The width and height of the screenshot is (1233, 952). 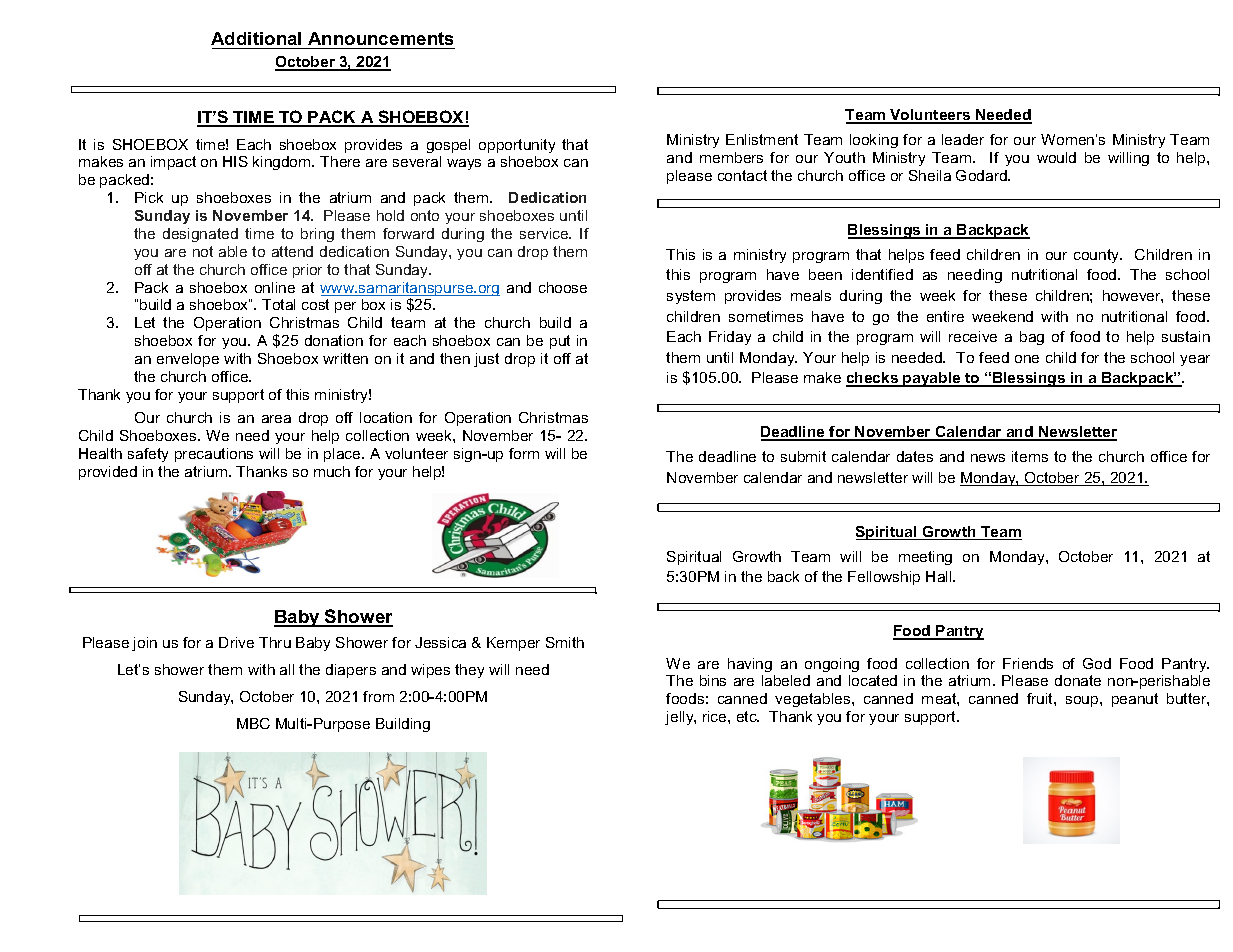 I want to click on leader, so click(x=963, y=139).
